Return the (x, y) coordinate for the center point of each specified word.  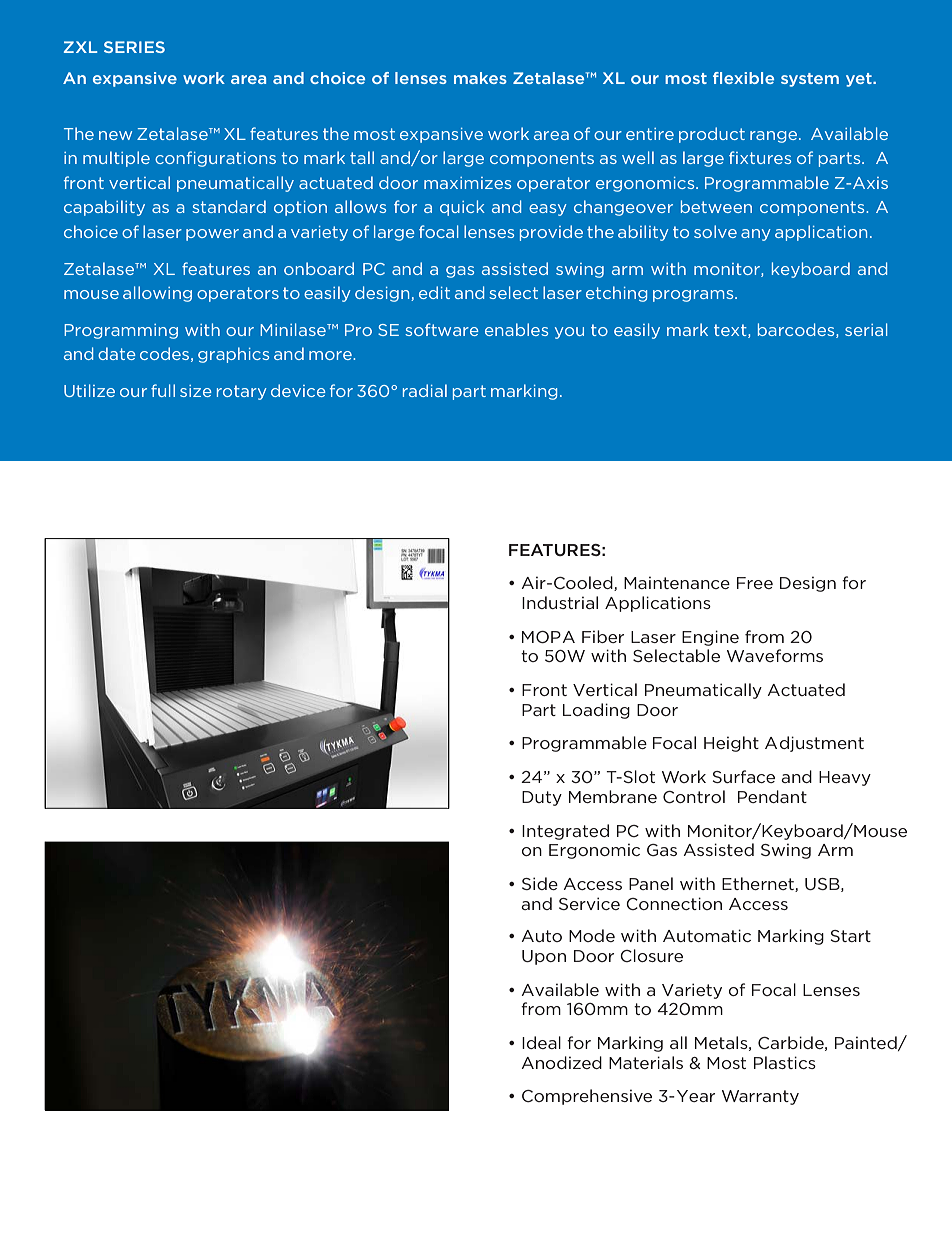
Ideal (541, 1042)
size (196, 391)
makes (480, 78)
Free (755, 583)
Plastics (785, 1062)
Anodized (561, 1062)
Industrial (560, 602)
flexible (743, 78)
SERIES (134, 47)
